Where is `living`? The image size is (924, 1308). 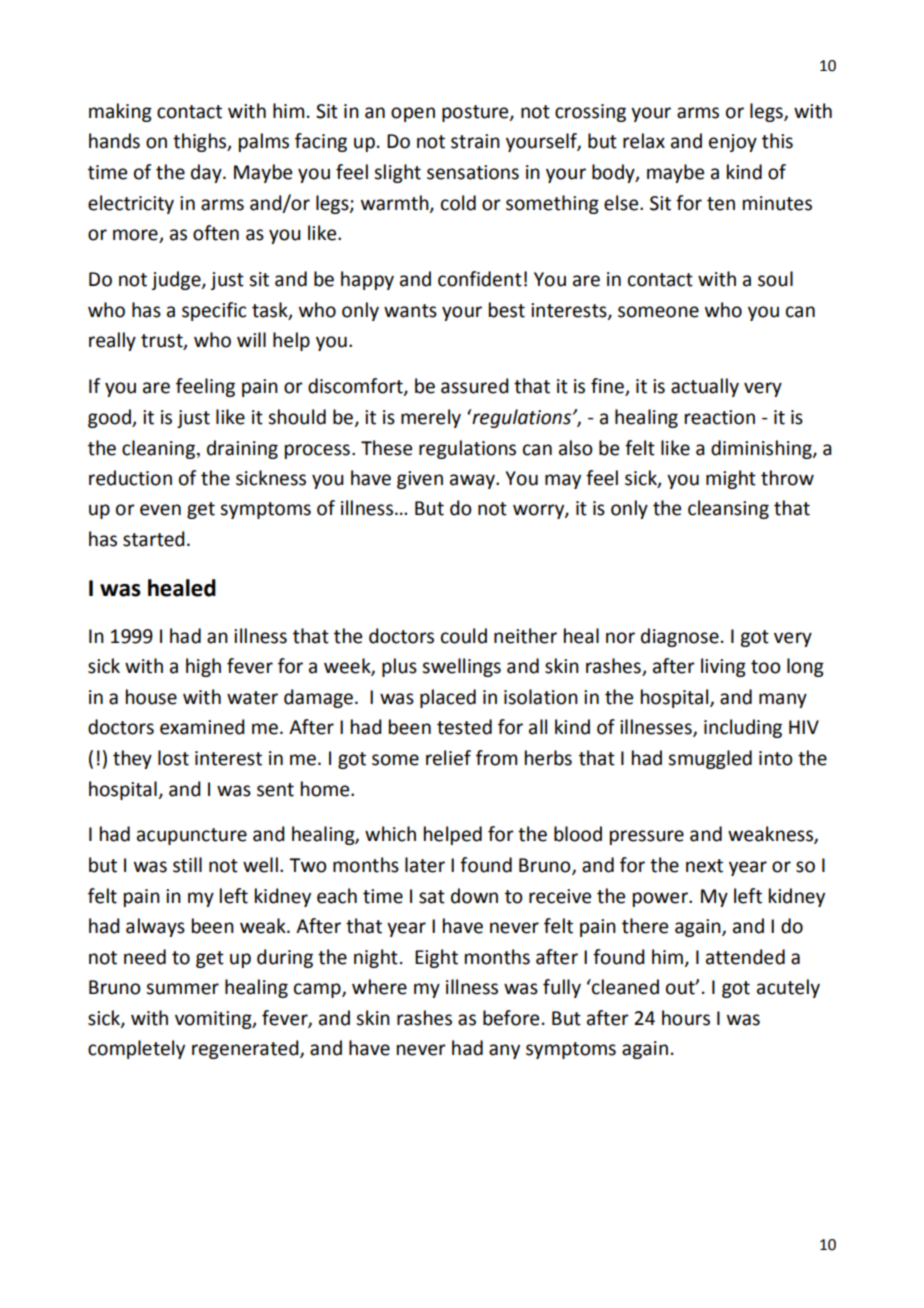
living is located at coordinates (723, 667).
